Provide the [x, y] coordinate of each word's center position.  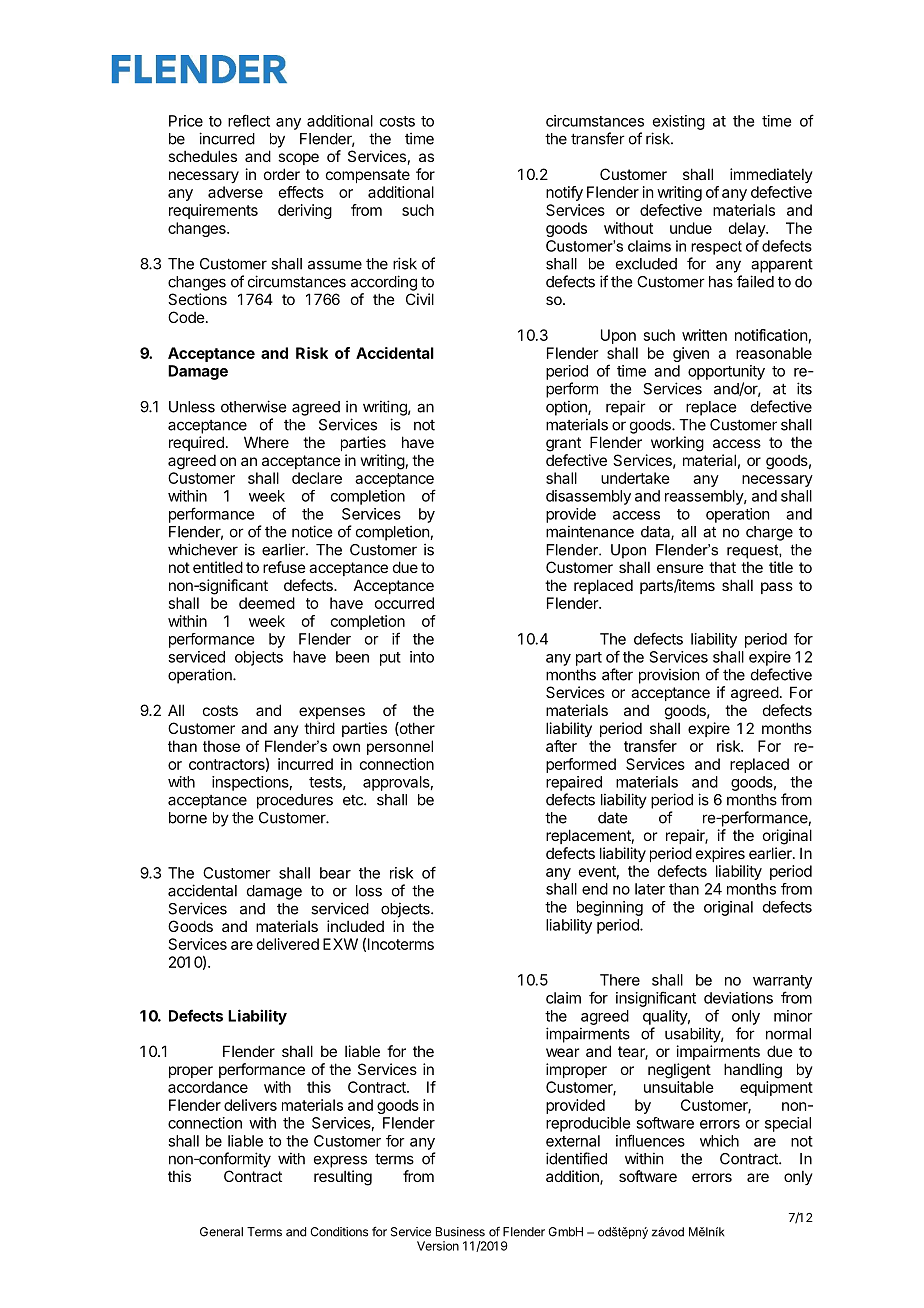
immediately [771, 175]
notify [564, 193]
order [282, 174]
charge [769, 533]
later [650, 889]
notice [312, 531]
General [221, 1232]
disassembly [588, 497]
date [612, 818]
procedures [295, 801]
